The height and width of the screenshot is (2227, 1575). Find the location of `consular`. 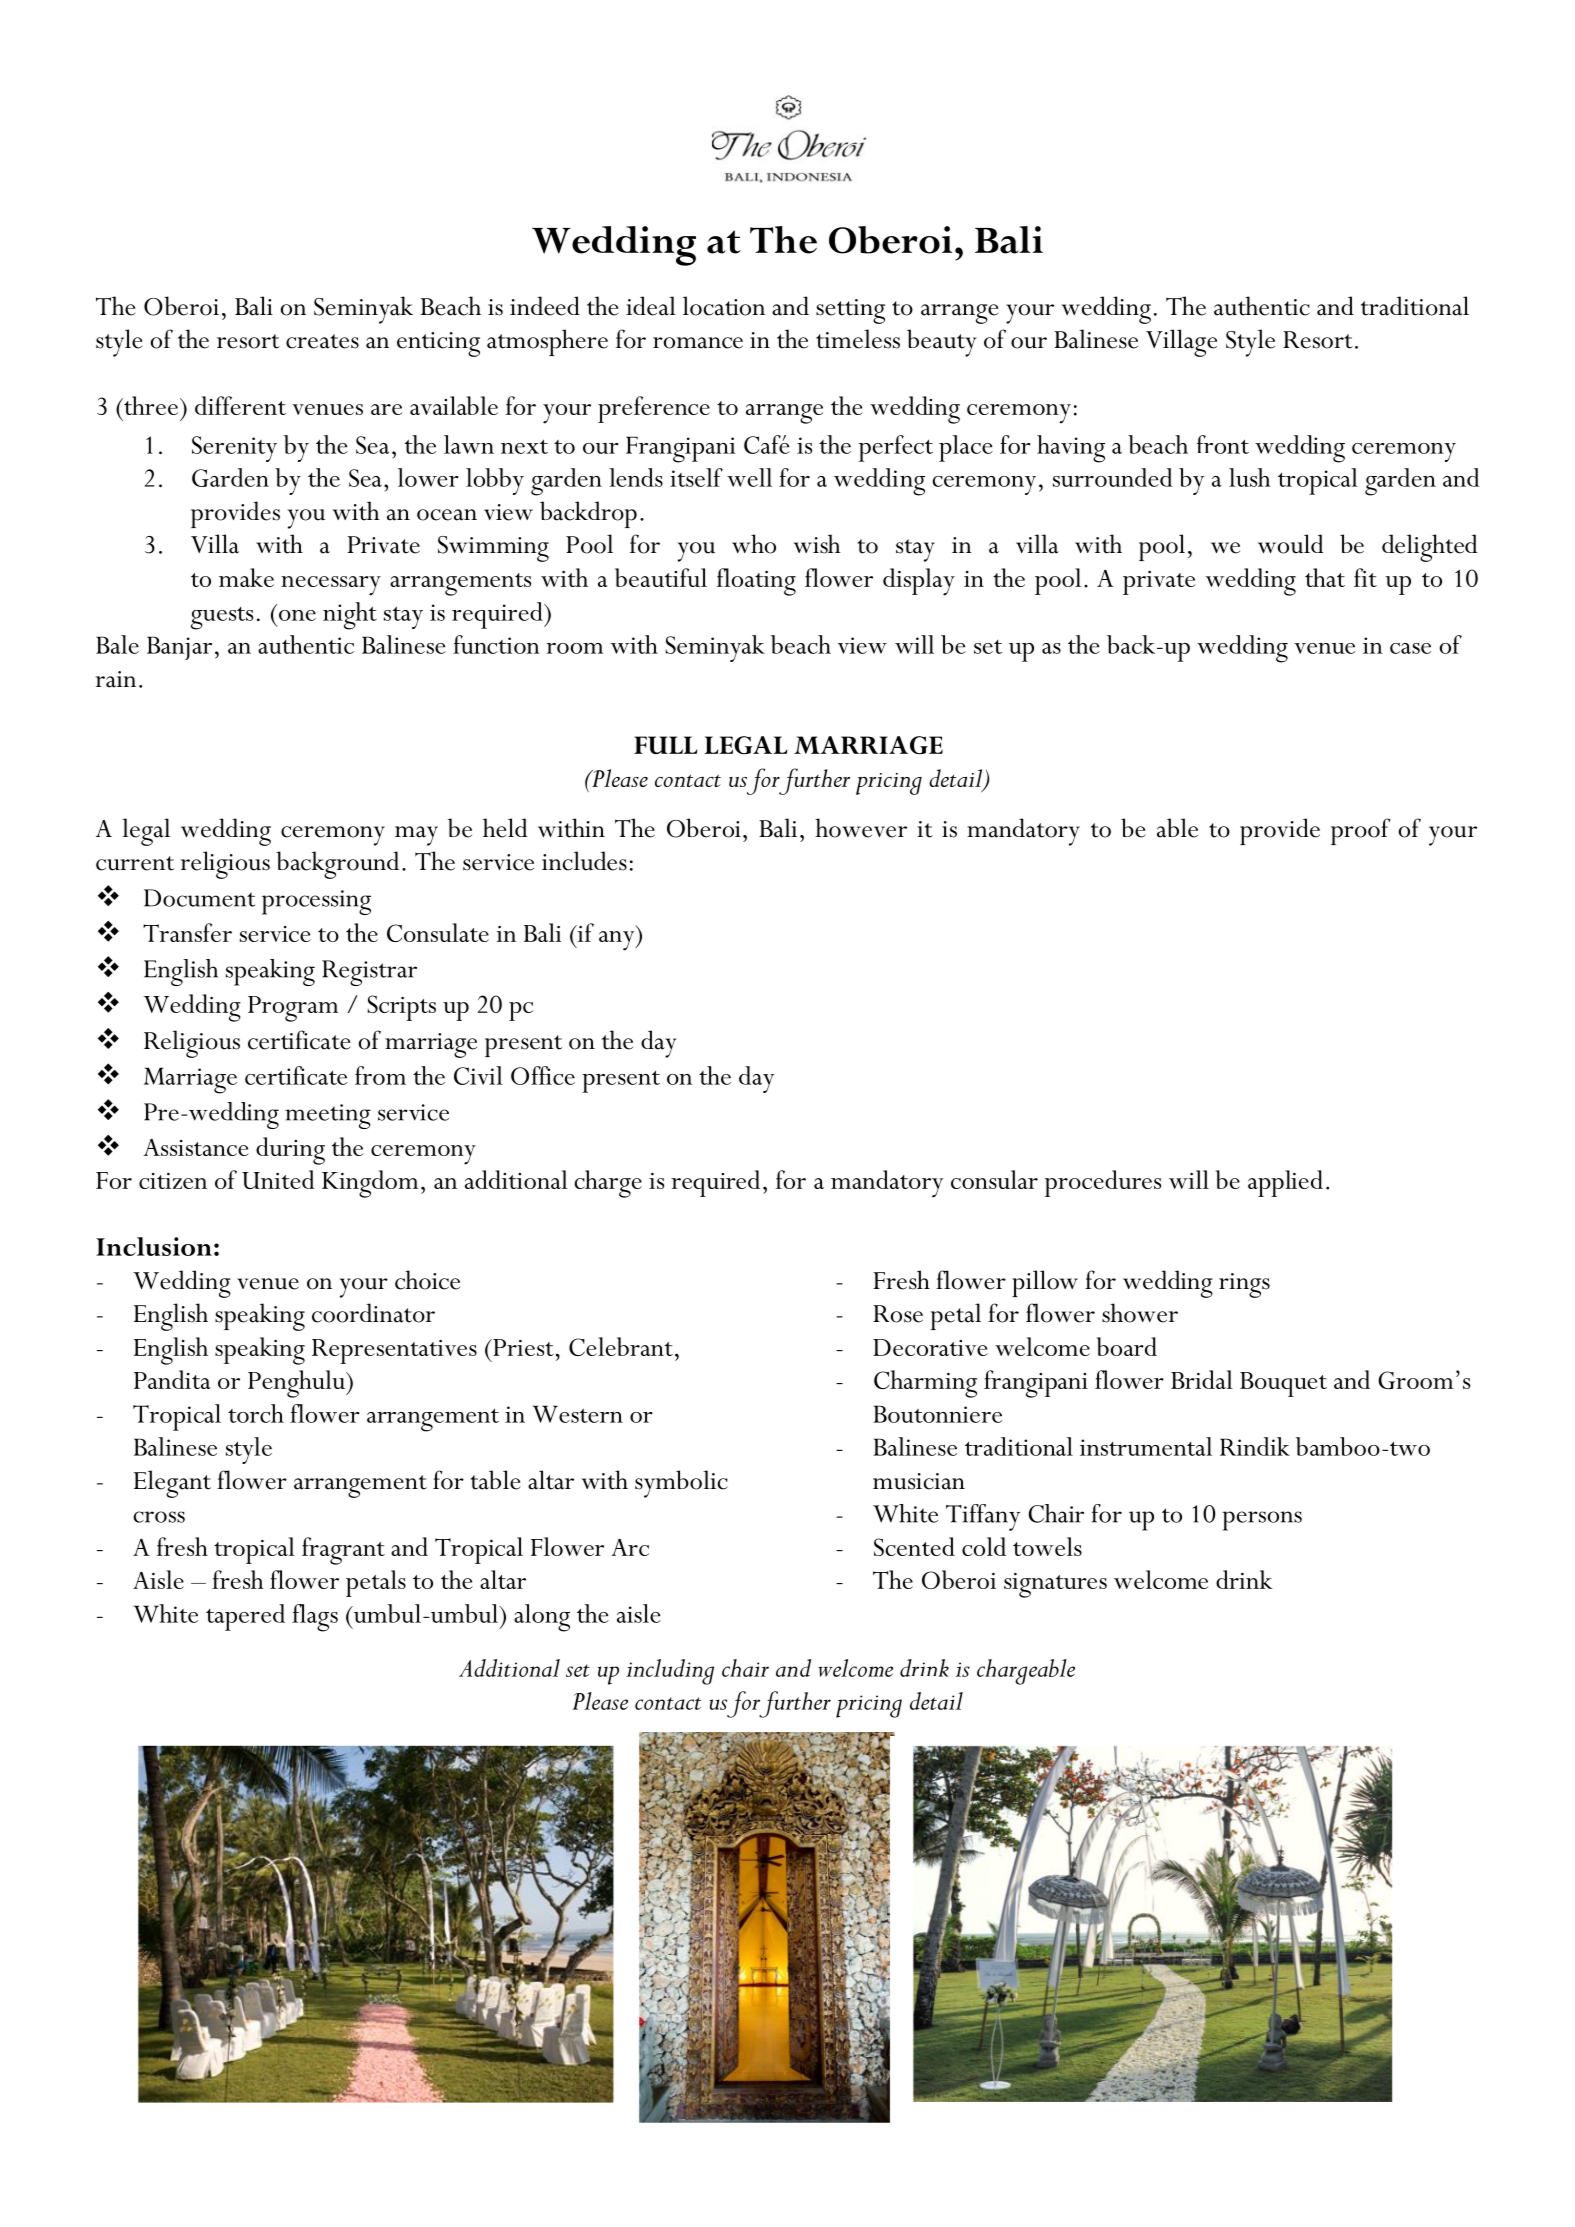

consular is located at coordinates (994, 1179).
